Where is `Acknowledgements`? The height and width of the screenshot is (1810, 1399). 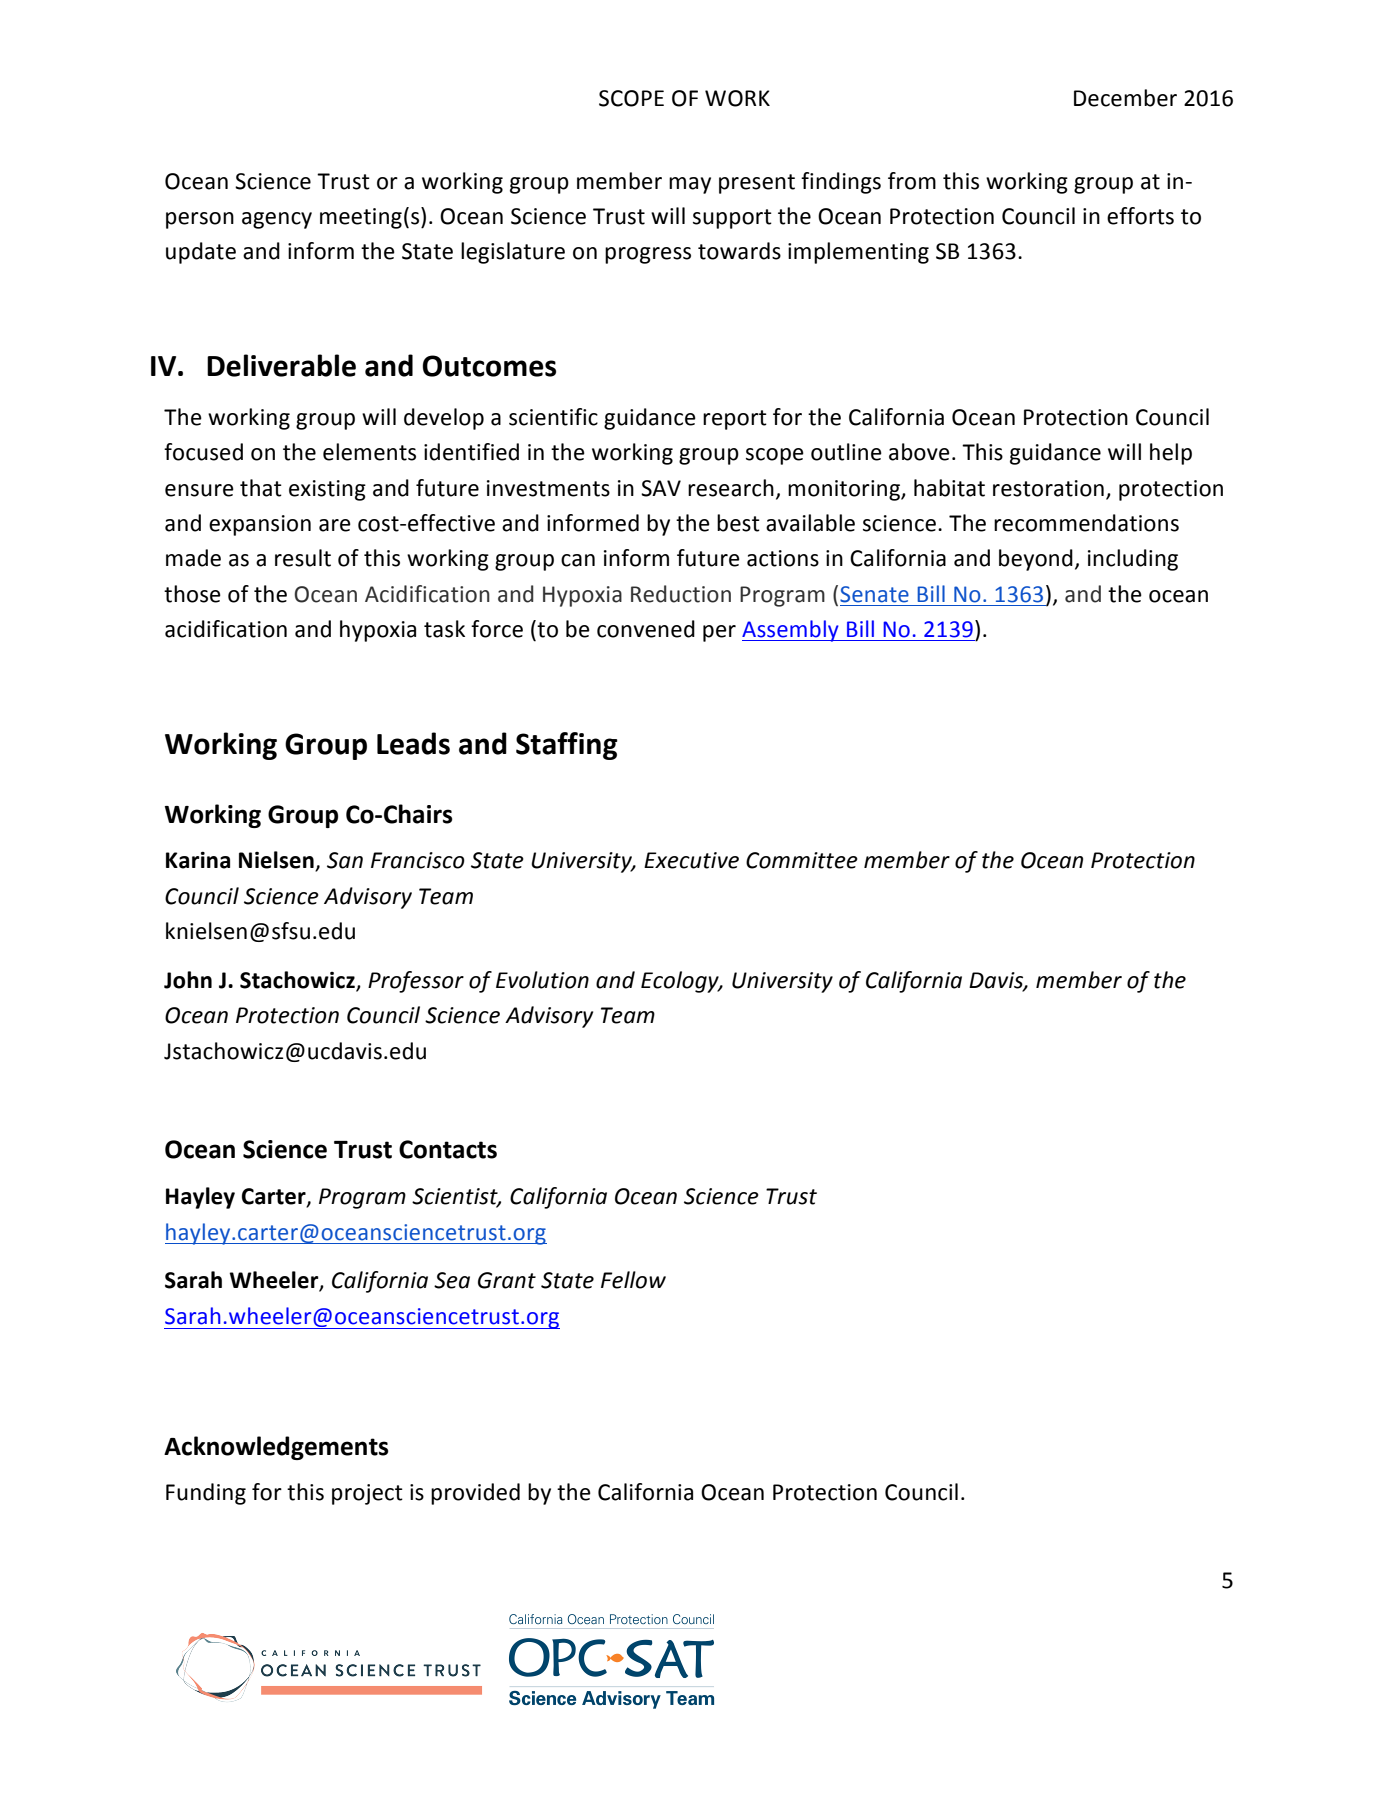
Acknowledgements is located at coordinates (276, 1448).
